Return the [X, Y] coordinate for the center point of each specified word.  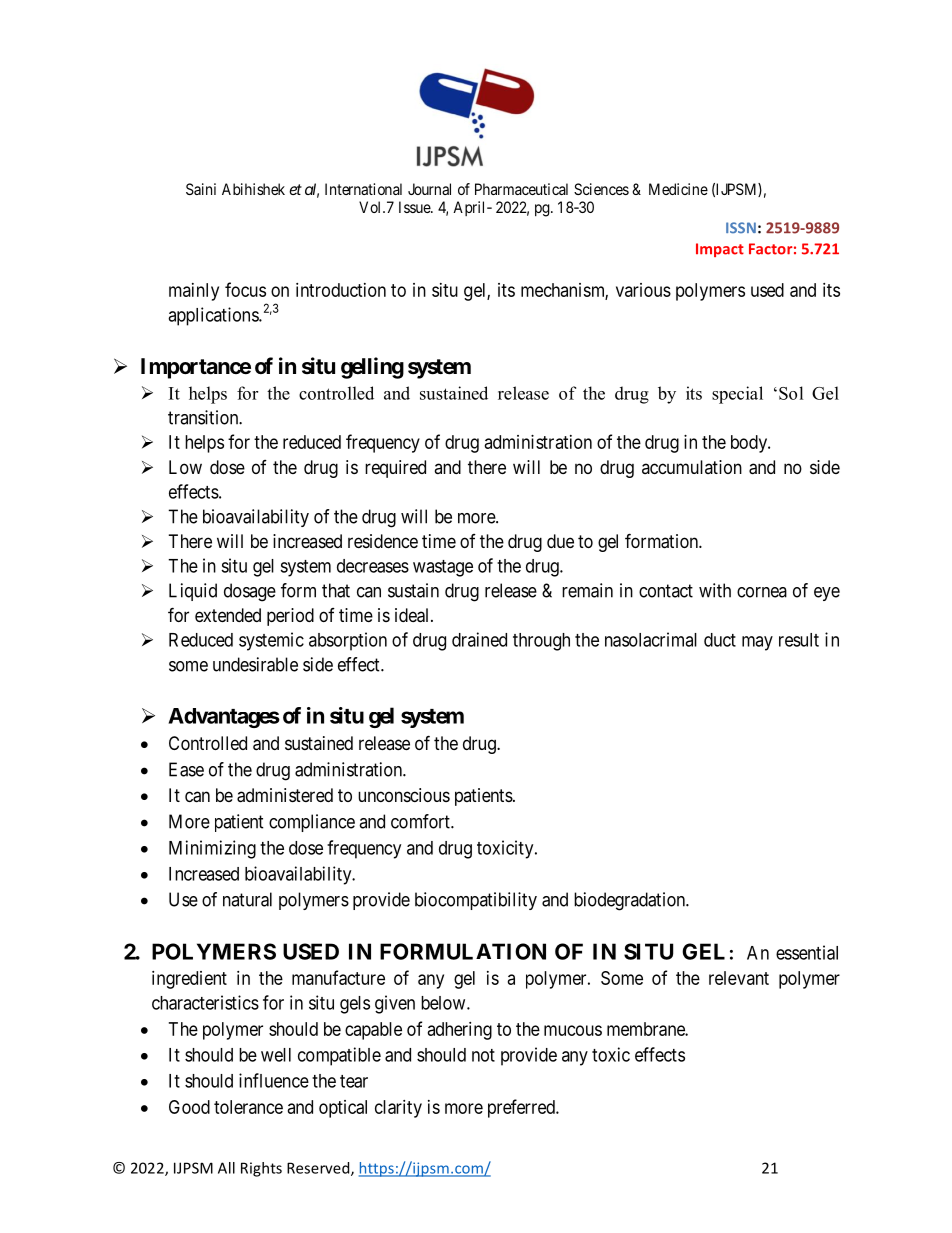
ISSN [741, 228]
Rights [261, 1169]
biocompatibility [476, 901]
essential [807, 952]
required [395, 469]
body [750, 444]
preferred [522, 1108]
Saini [201, 189]
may [757, 643]
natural [247, 899]
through [541, 642]
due [560, 541]
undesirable [255, 664]
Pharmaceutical [521, 189]
